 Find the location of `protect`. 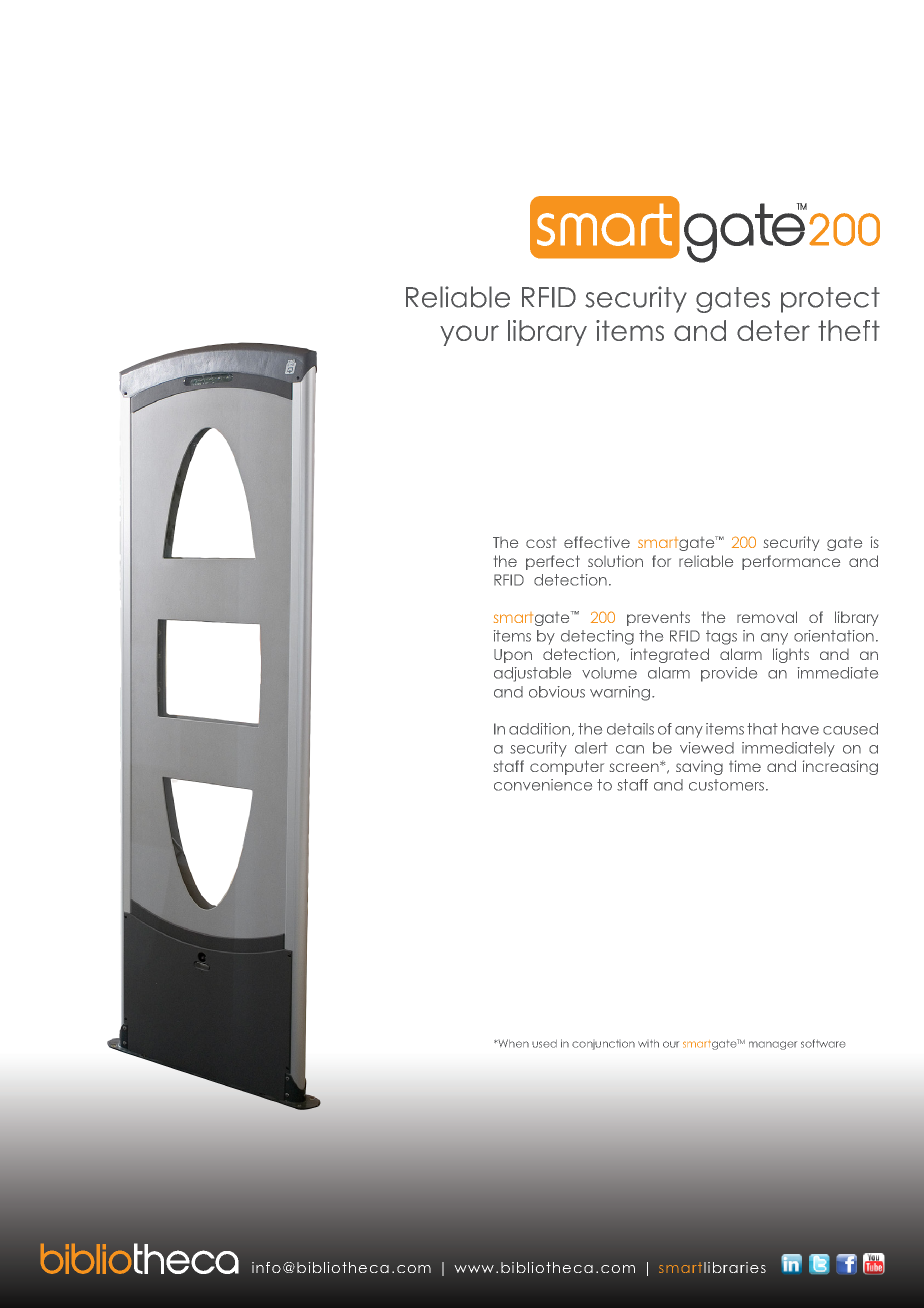

protect is located at coordinates (830, 300).
